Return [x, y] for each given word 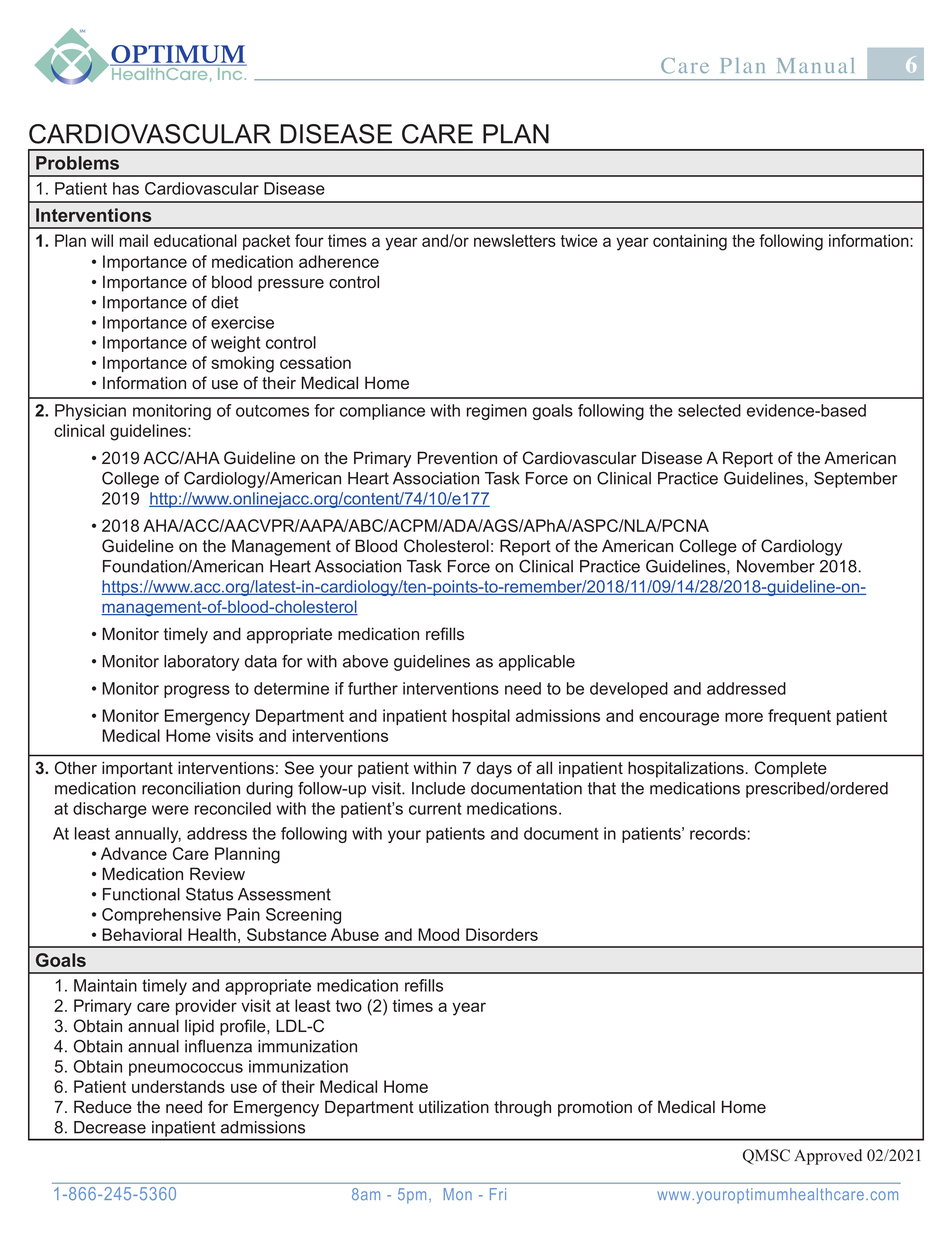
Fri [498, 1194]
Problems [77, 163]
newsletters [515, 240]
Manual [815, 65]
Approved [828, 1157]
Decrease [110, 1127]
